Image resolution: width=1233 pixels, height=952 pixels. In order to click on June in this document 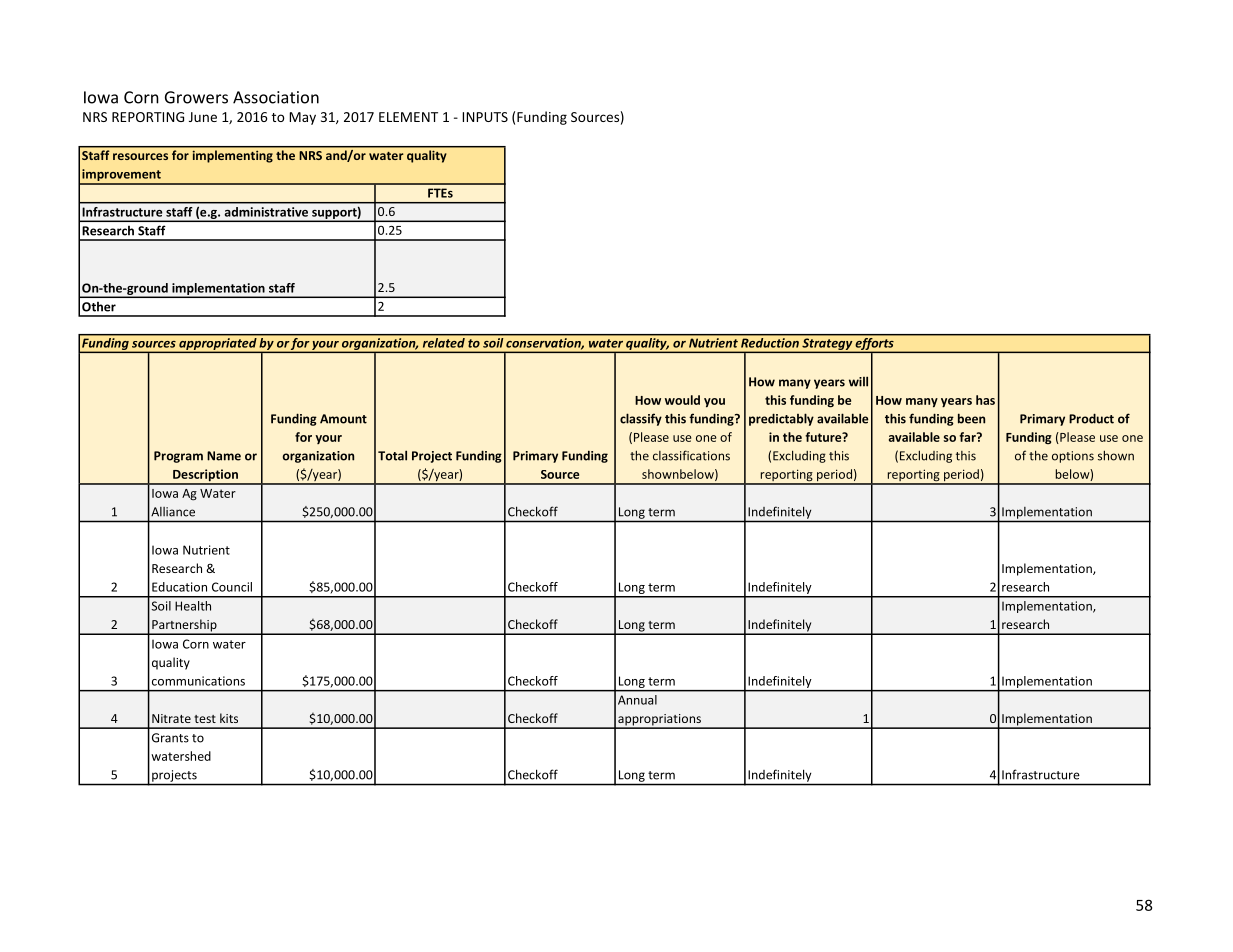, I will do `click(203, 117)`.
